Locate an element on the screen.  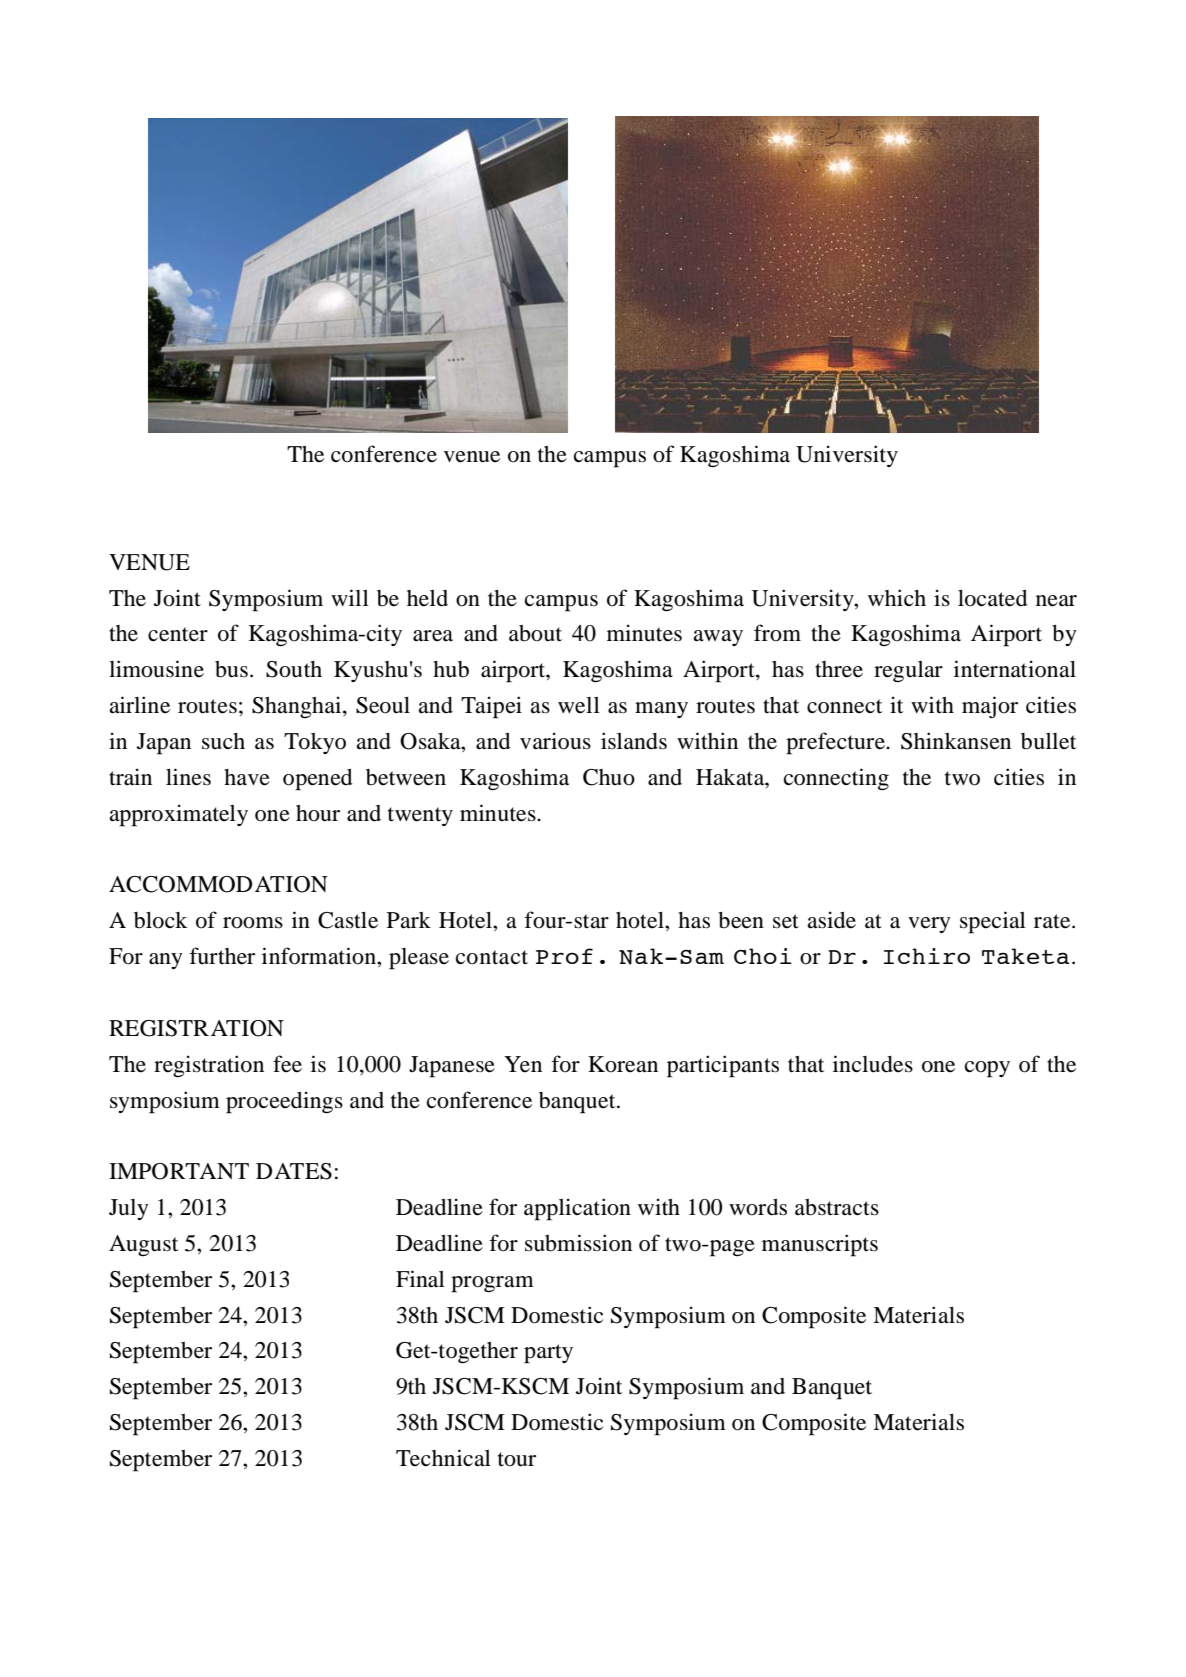
application is located at coordinates (577, 1209).
